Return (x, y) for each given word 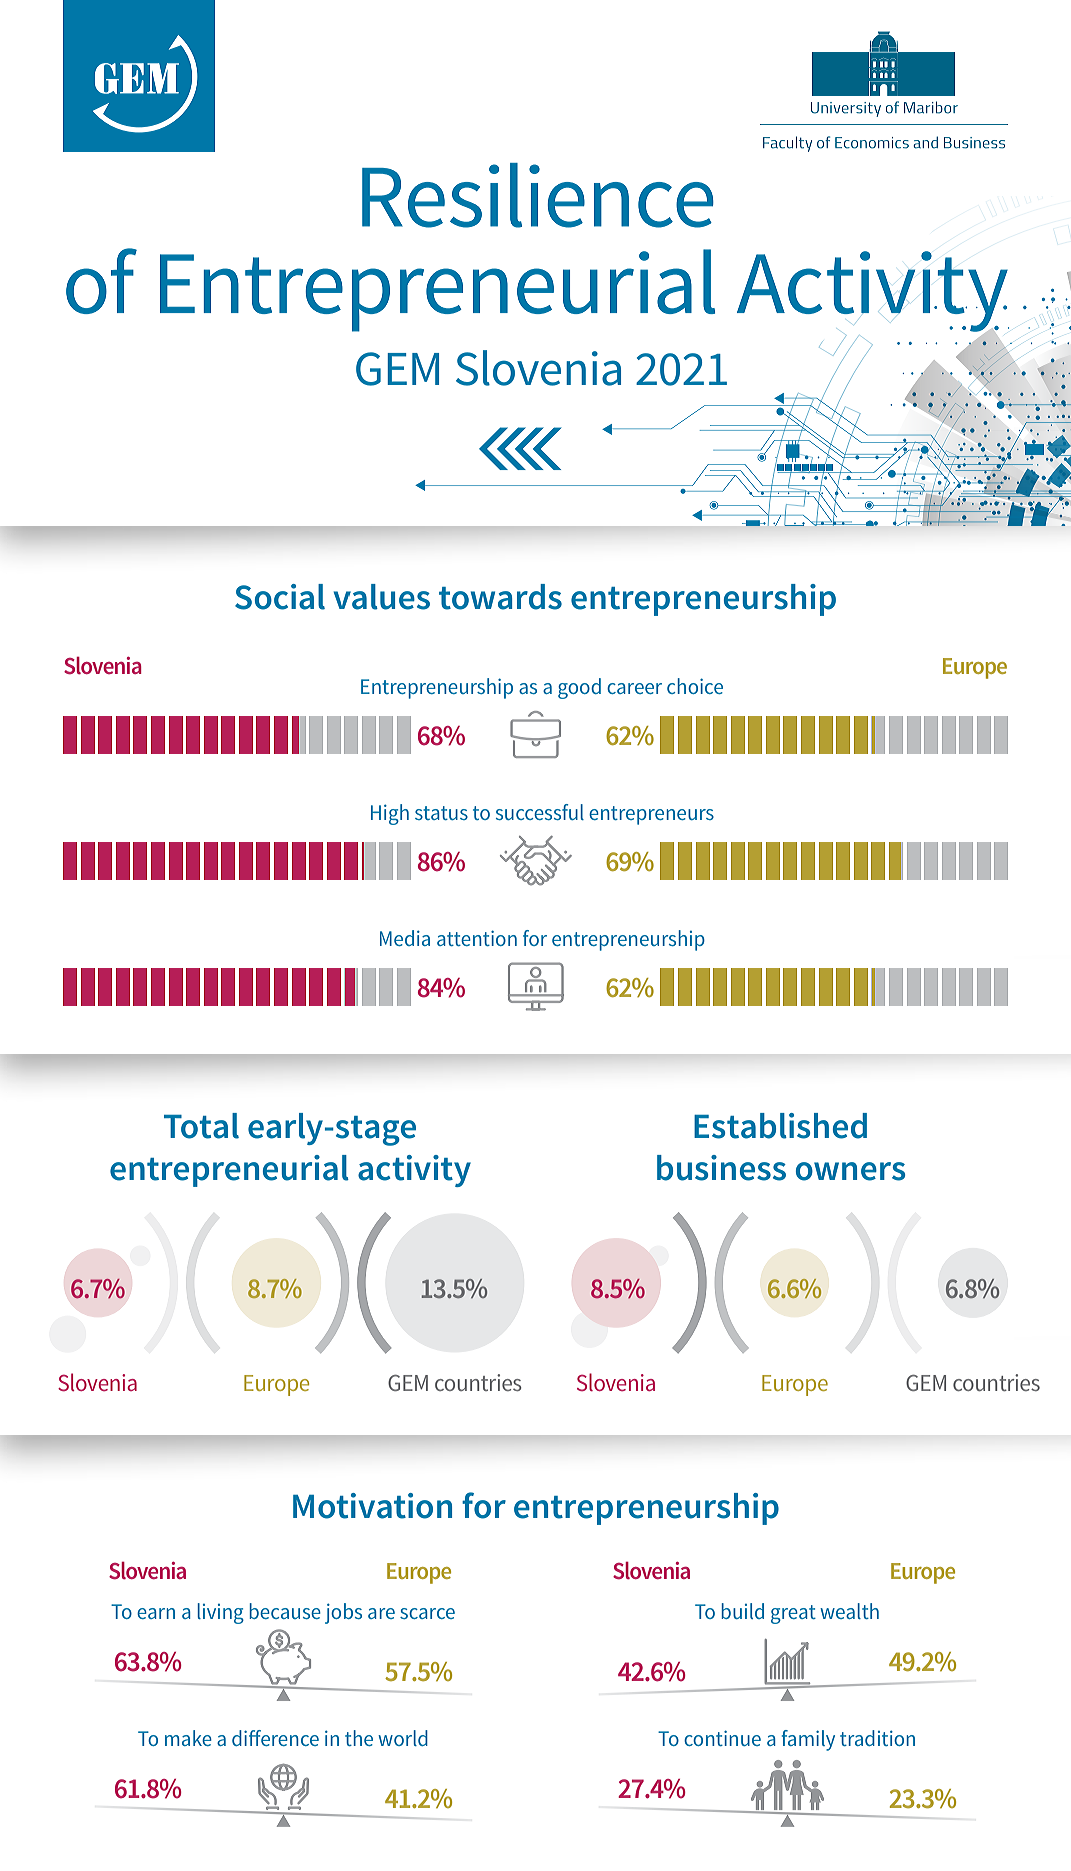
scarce (427, 1613)
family (808, 1740)
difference (275, 1738)
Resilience (538, 195)
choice (695, 686)
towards (500, 597)
